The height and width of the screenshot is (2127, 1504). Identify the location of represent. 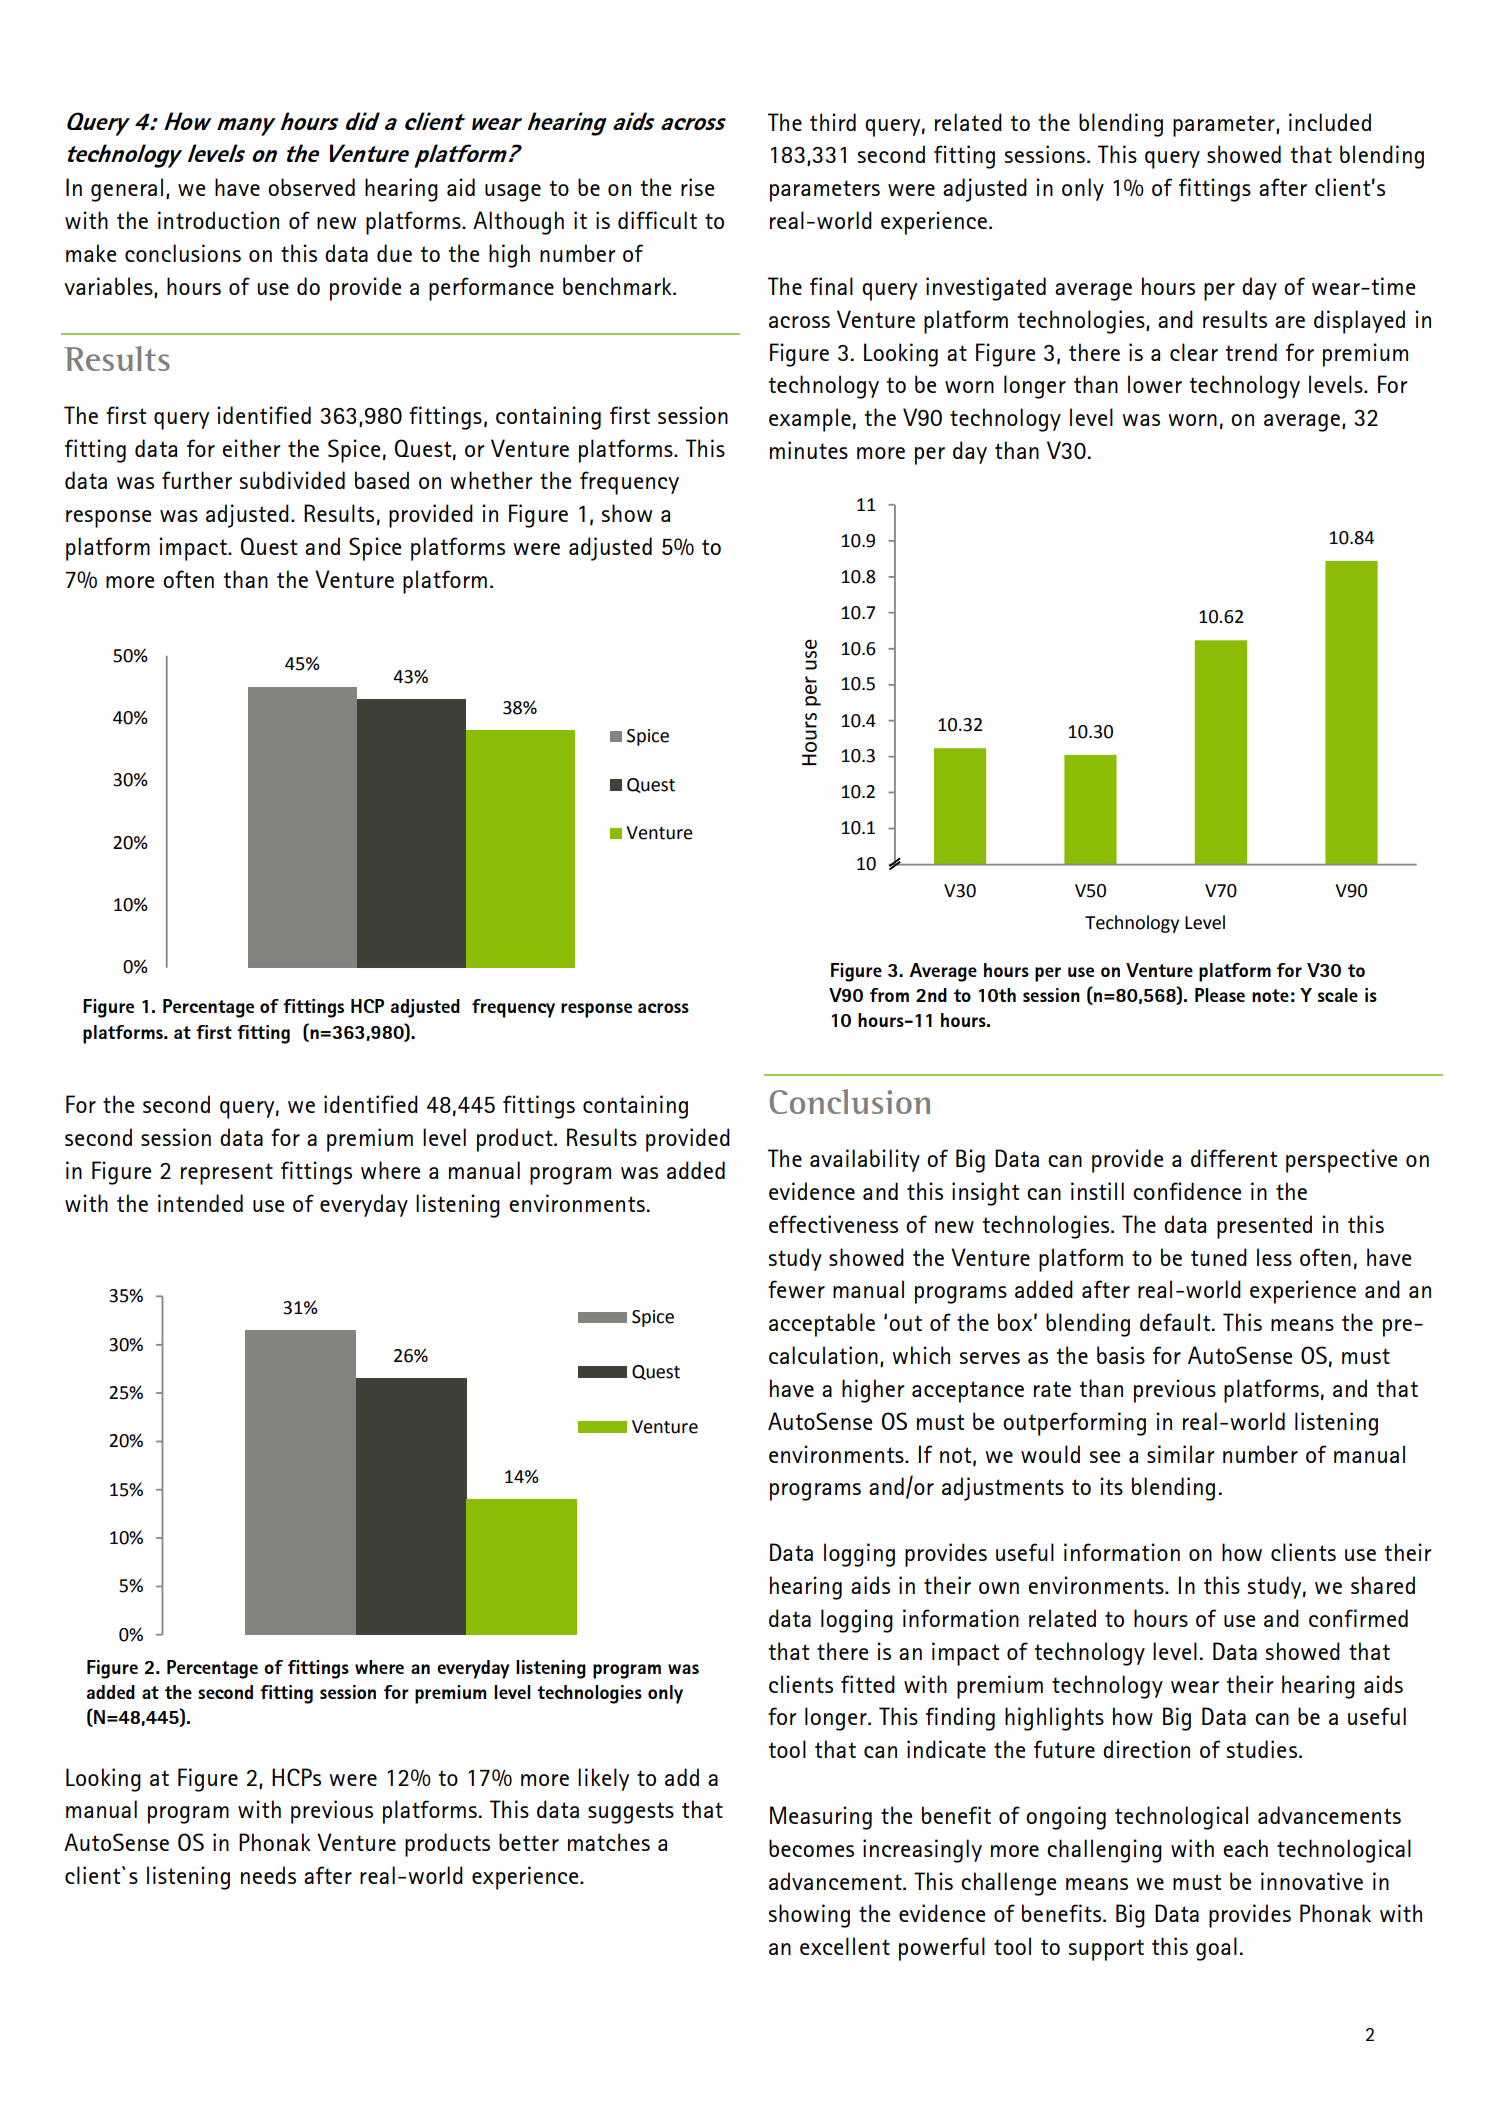
(227, 1174).
